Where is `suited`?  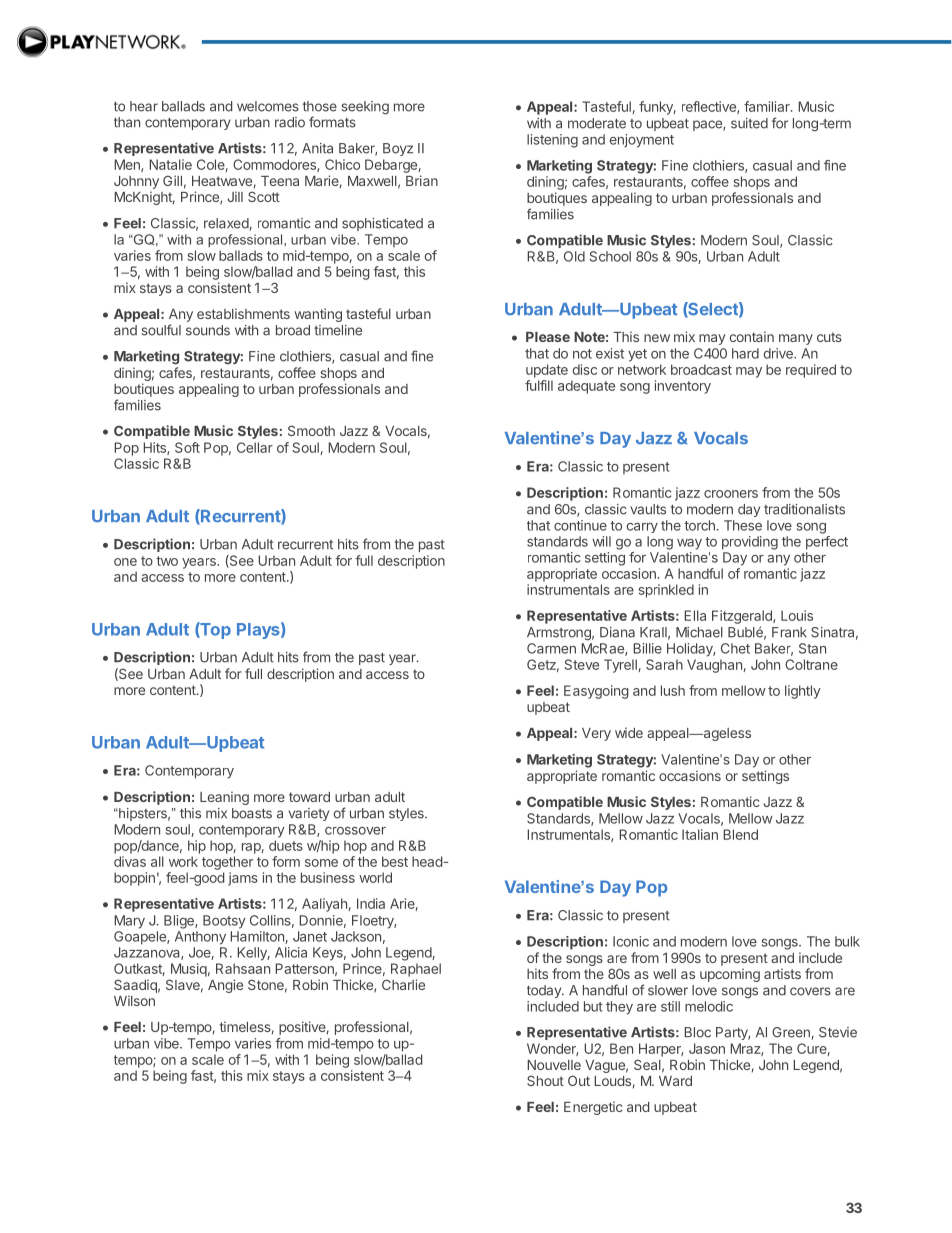 suited is located at coordinates (749, 123).
